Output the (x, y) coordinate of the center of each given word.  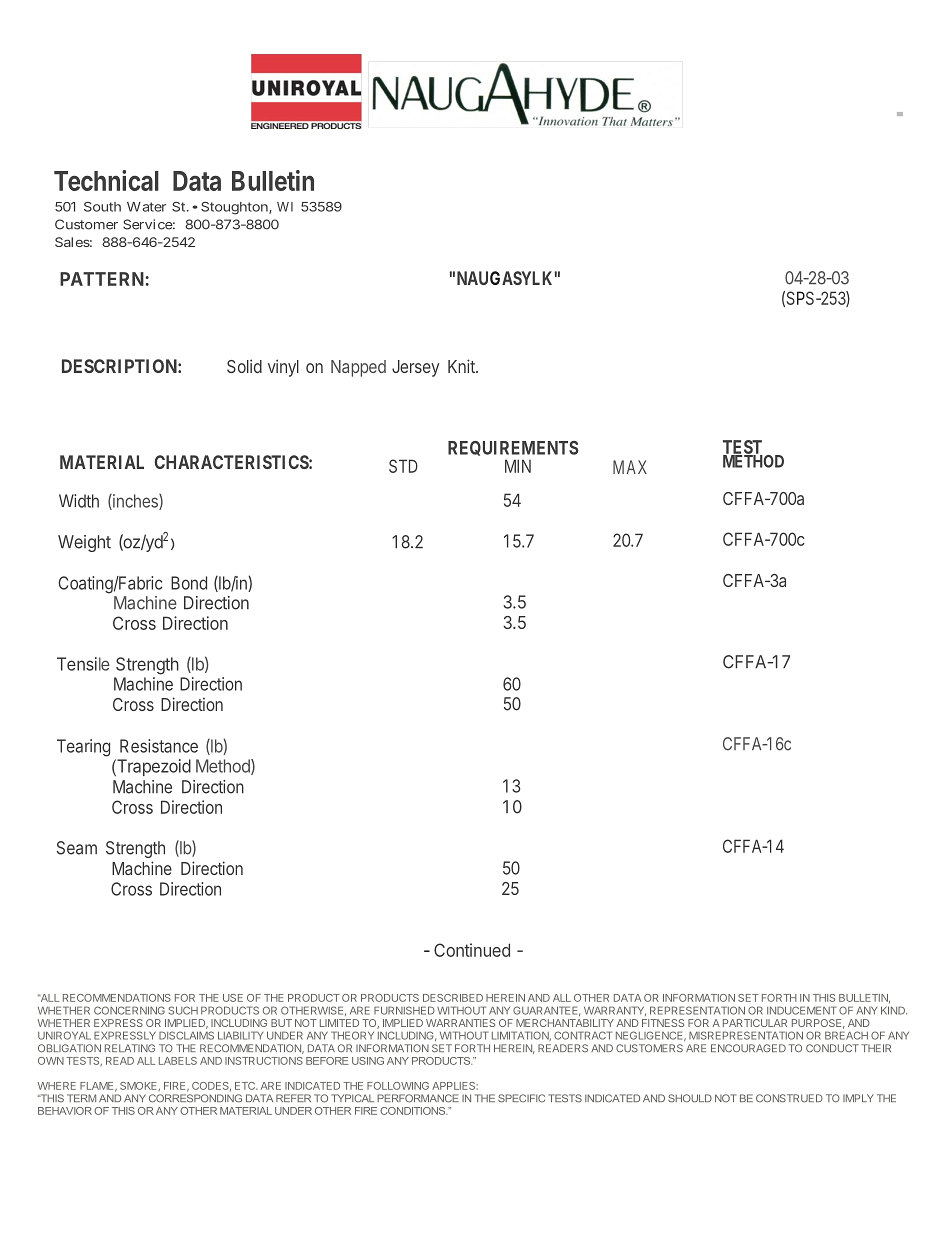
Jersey (415, 368)
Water (146, 207)
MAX (630, 467)
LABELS (178, 1061)
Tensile (83, 664)
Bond (189, 583)
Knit (462, 366)
